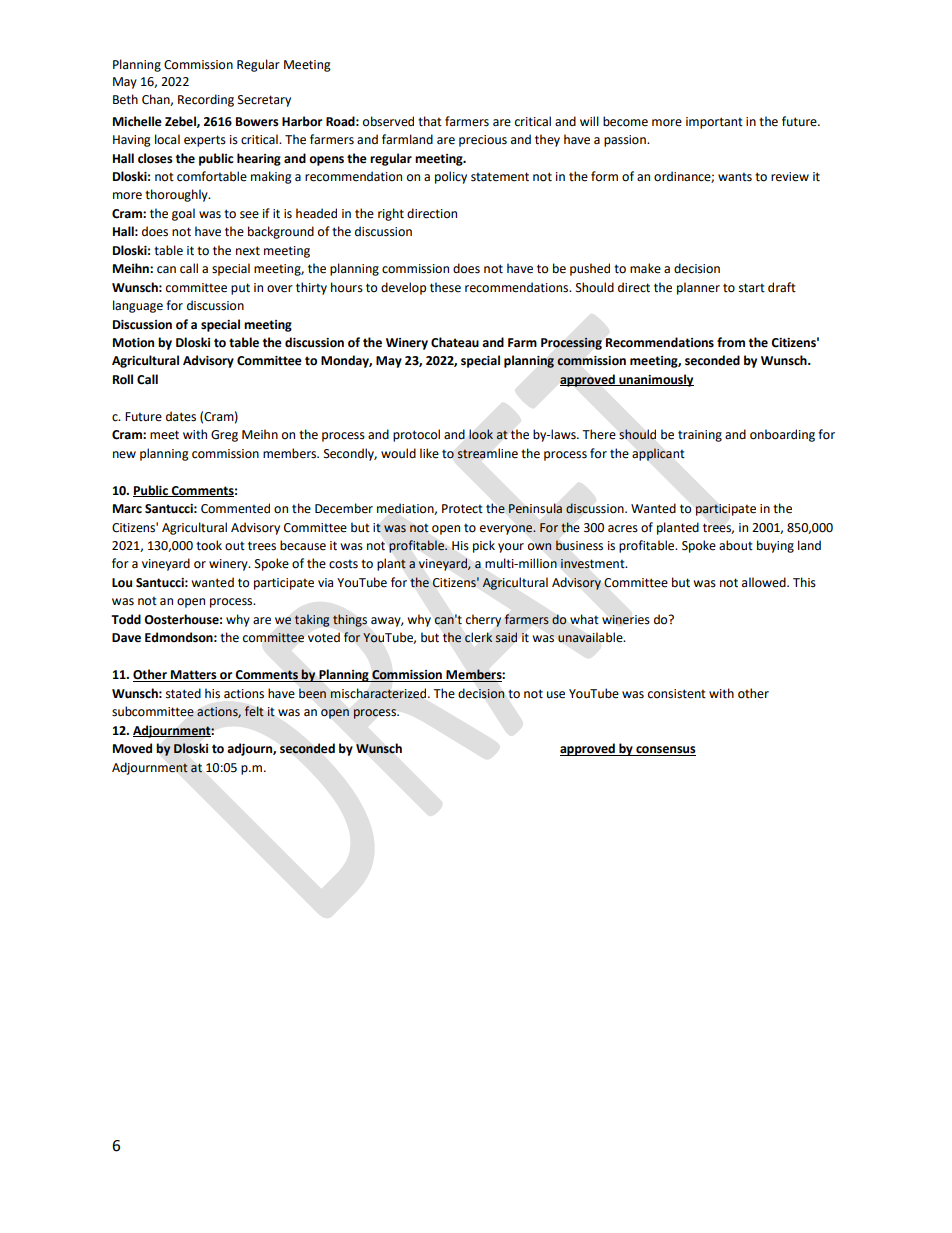  What do you see at coordinates (254, 711) in the screenshot?
I see `felt` at bounding box center [254, 711].
